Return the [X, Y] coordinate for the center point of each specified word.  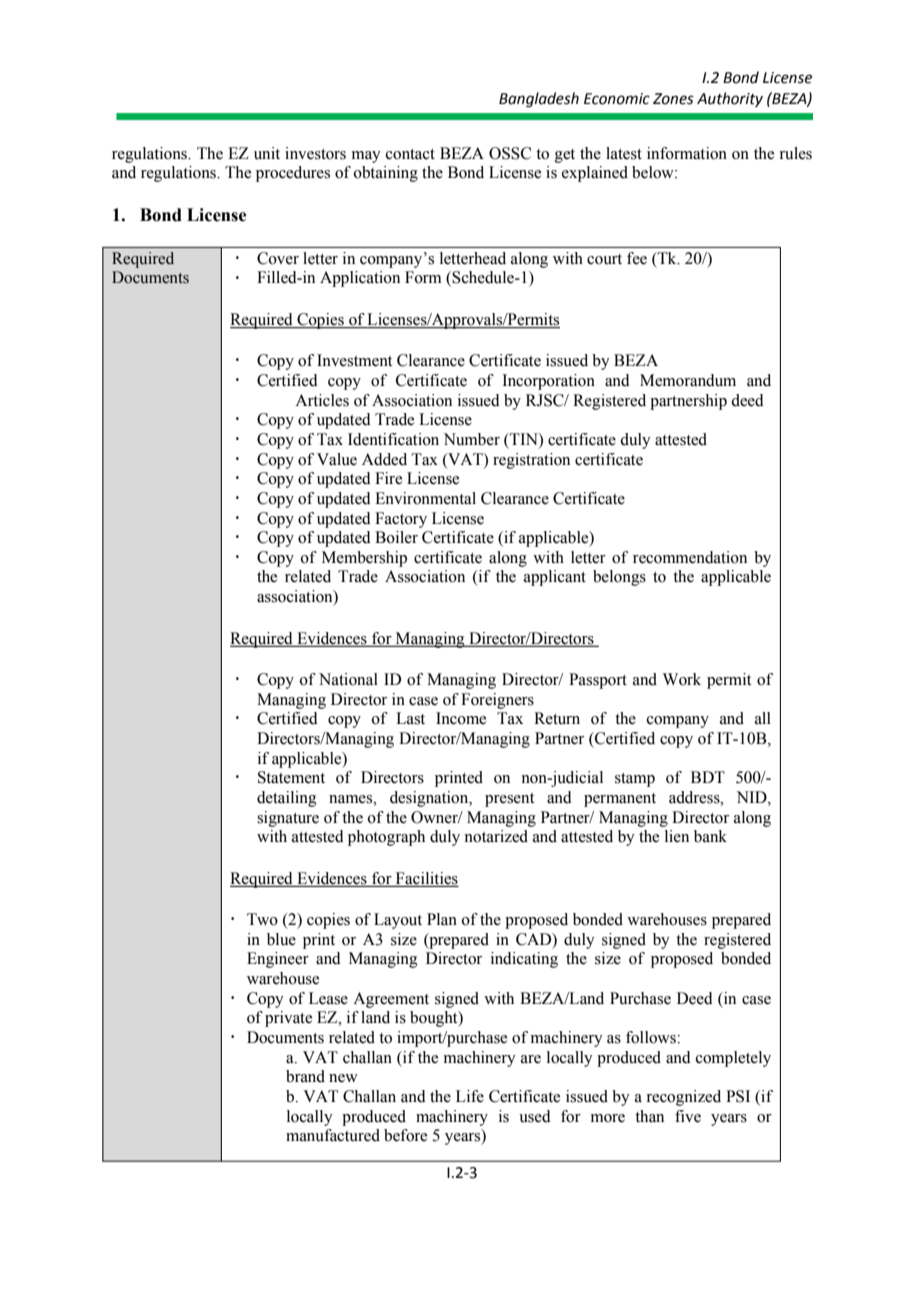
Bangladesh [539, 100]
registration [531, 461]
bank [710, 836]
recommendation [690, 557]
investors [315, 153]
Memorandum [688, 380]
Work [682, 679]
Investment [354, 360]
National [348, 679]
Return [557, 718]
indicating [524, 960]
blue [281, 939]
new [343, 1078]
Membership [364, 559]
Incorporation [548, 382]
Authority [730, 99]
